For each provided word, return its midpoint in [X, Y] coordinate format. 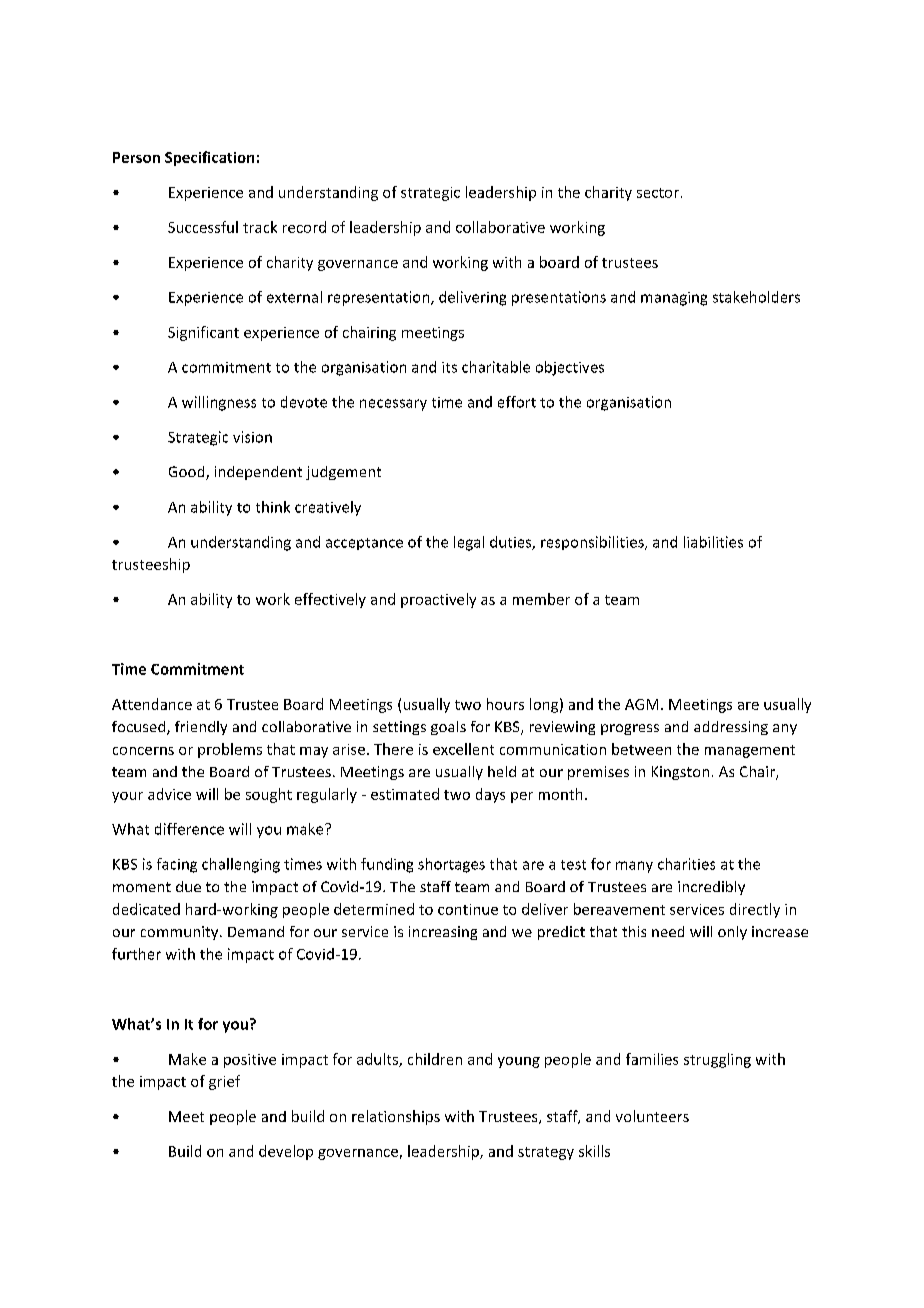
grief [224, 1082]
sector [658, 193]
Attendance [152, 704]
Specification [209, 158]
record [304, 227]
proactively [438, 600]
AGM [641, 704]
